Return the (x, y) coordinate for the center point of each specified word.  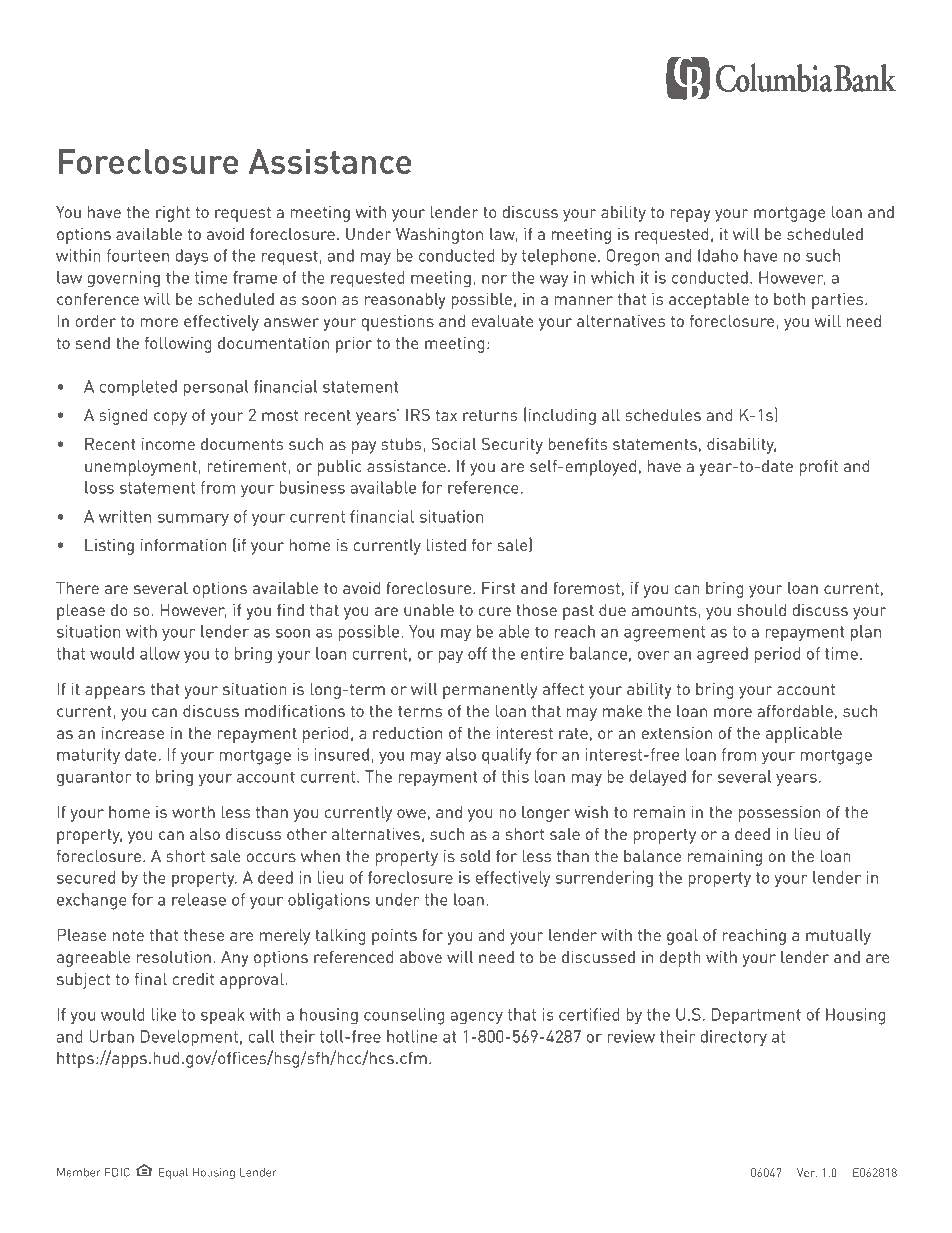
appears (115, 692)
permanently (490, 691)
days (191, 257)
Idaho (718, 255)
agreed (722, 655)
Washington (439, 236)
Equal (173, 1173)
